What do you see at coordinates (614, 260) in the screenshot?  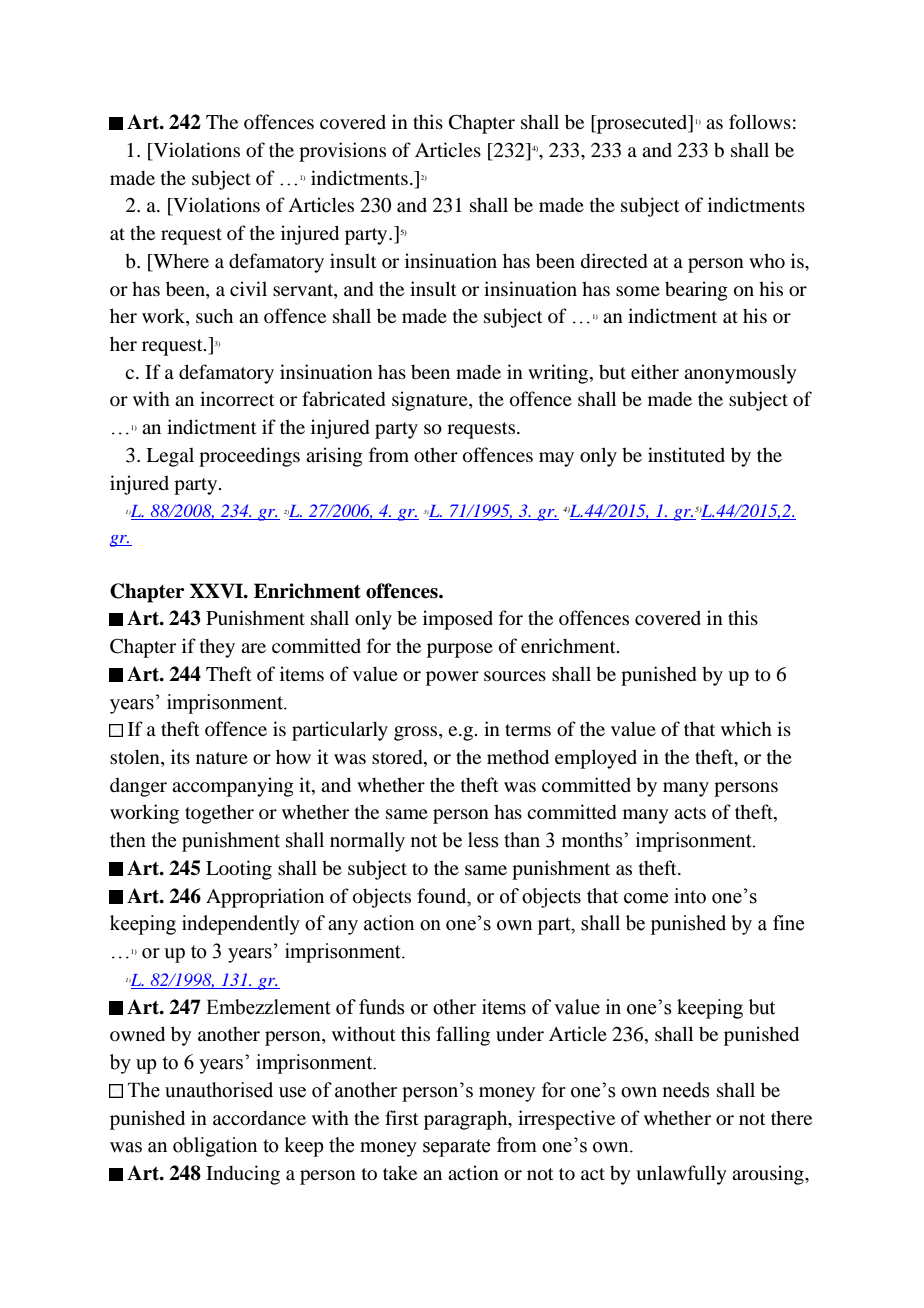 I see `directed` at bounding box center [614, 260].
